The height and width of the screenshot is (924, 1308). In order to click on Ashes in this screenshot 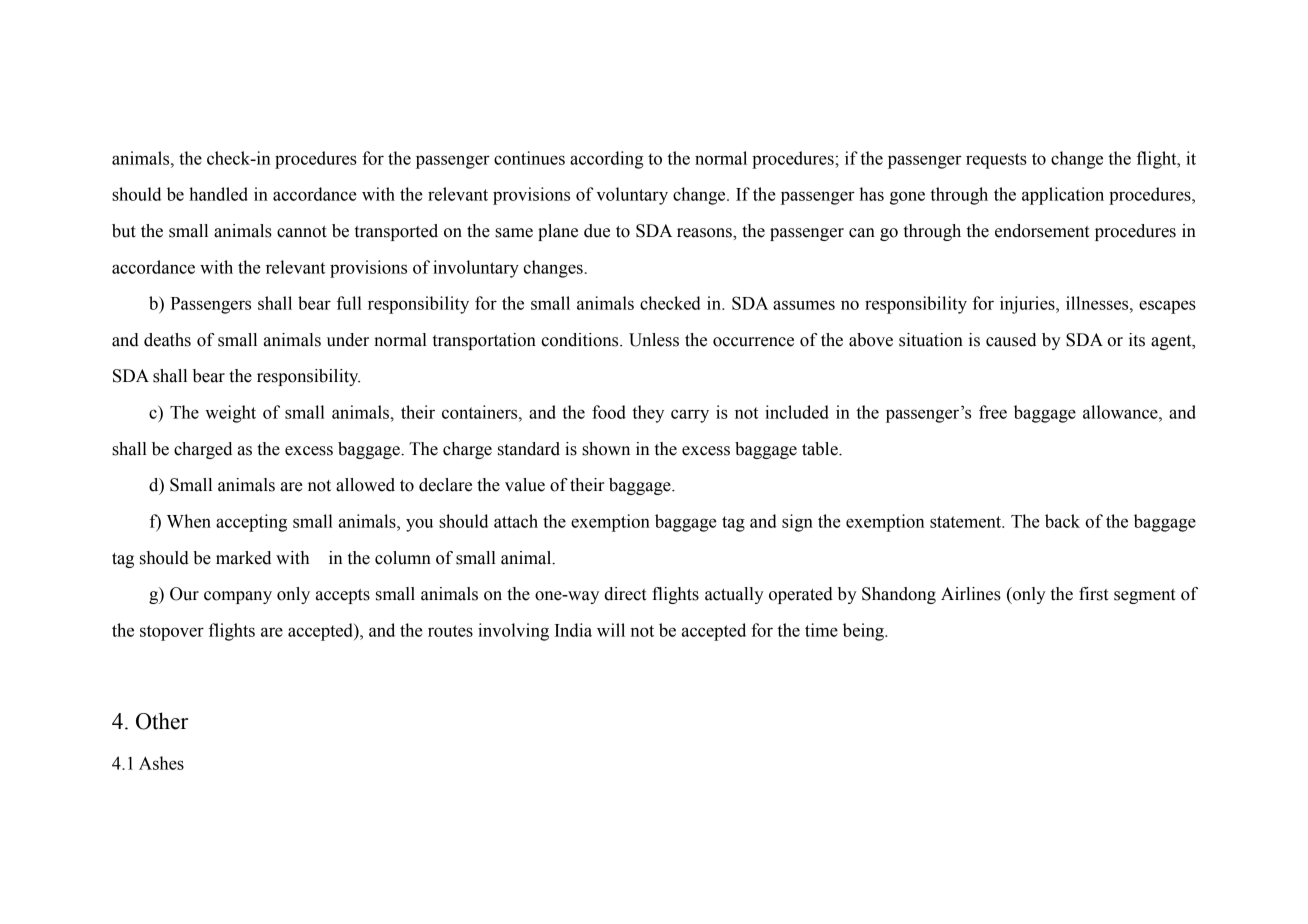, I will do `click(161, 763)`.
